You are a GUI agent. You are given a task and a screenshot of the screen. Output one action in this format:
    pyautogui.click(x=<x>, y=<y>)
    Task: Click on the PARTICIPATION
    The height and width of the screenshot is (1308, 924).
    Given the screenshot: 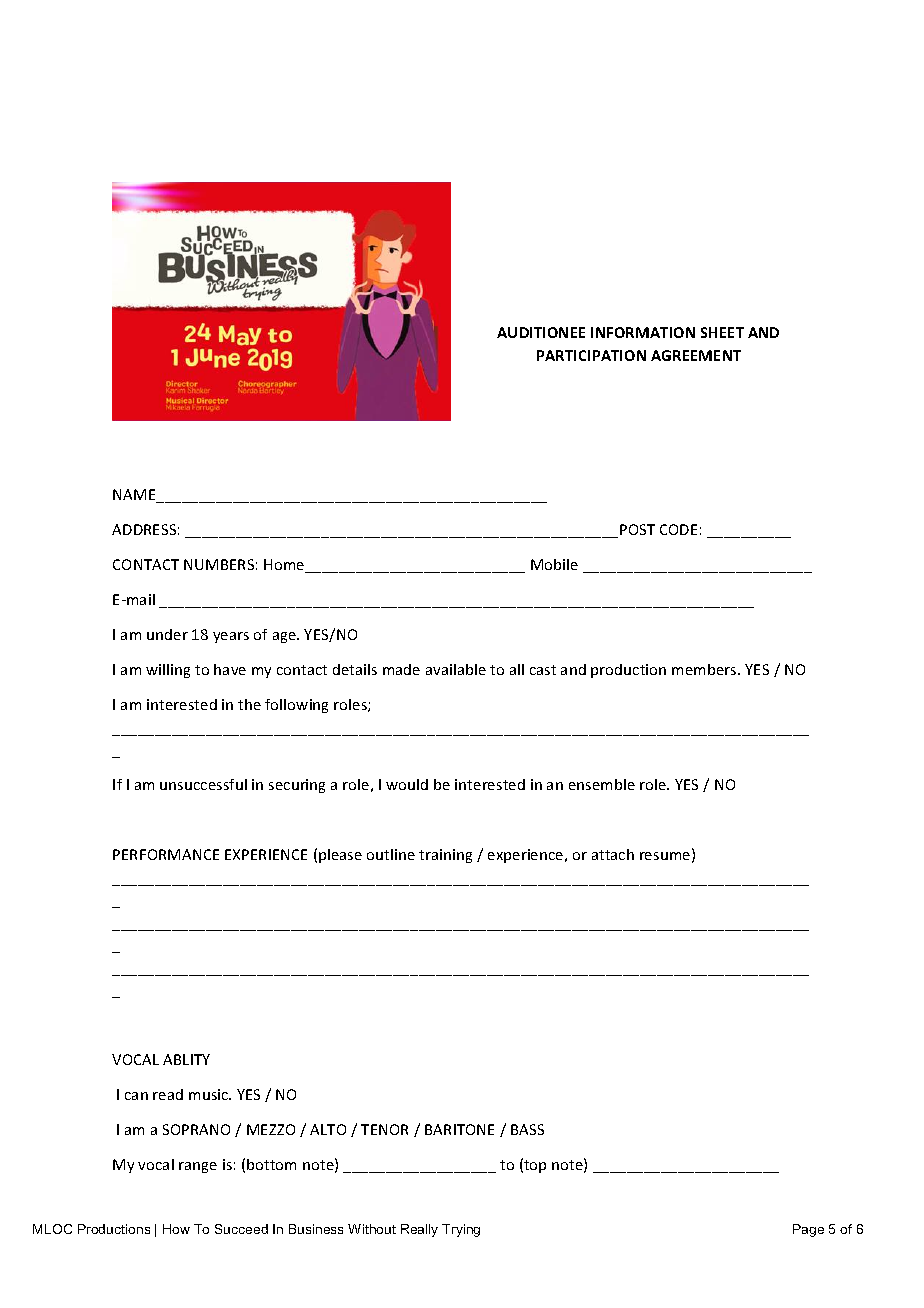 What is the action you would take?
    pyautogui.click(x=591, y=355)
